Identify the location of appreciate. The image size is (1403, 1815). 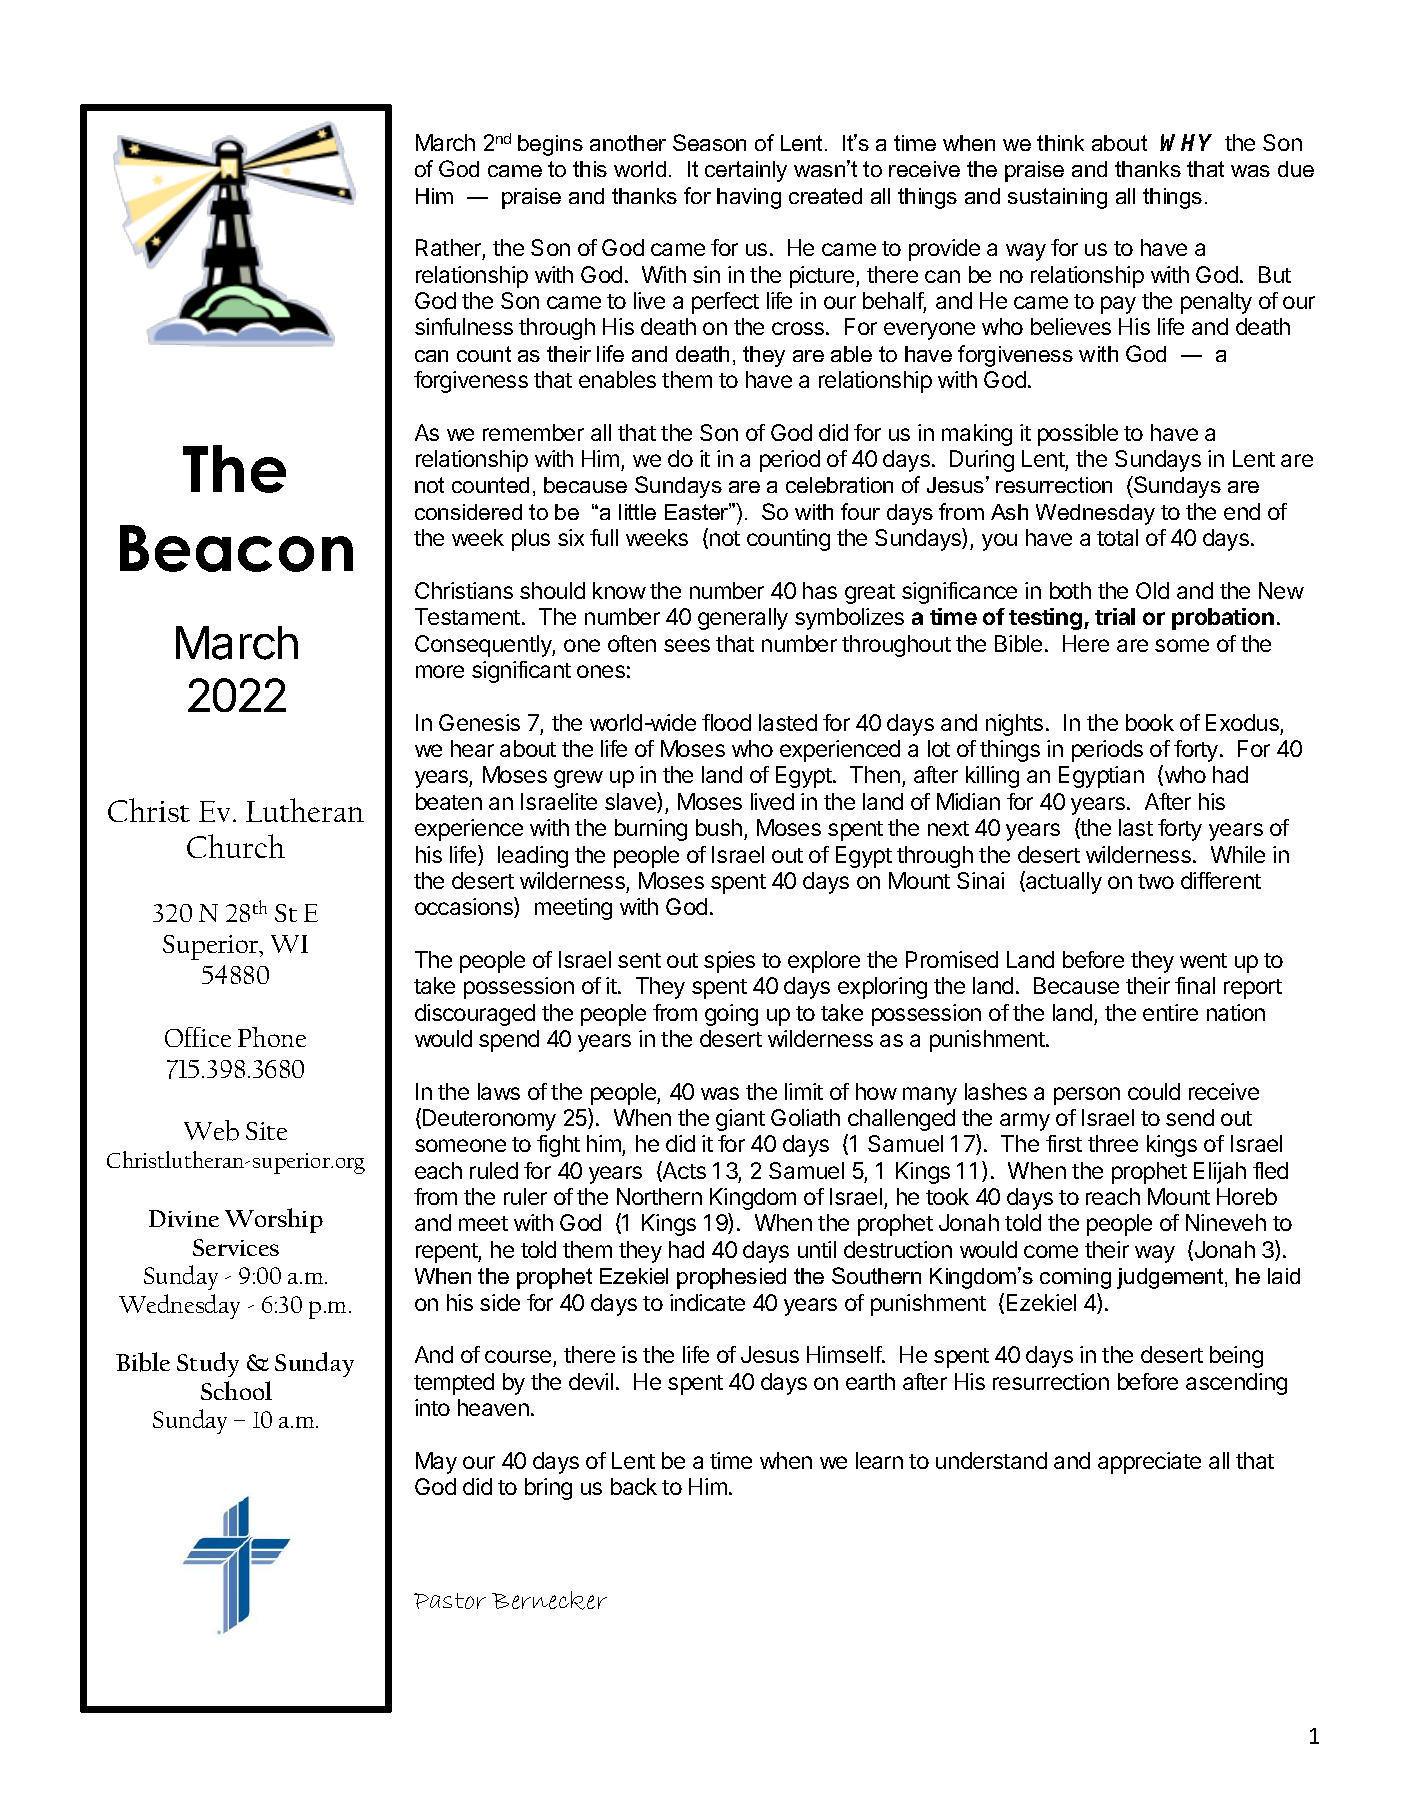
(1149, 1463).
